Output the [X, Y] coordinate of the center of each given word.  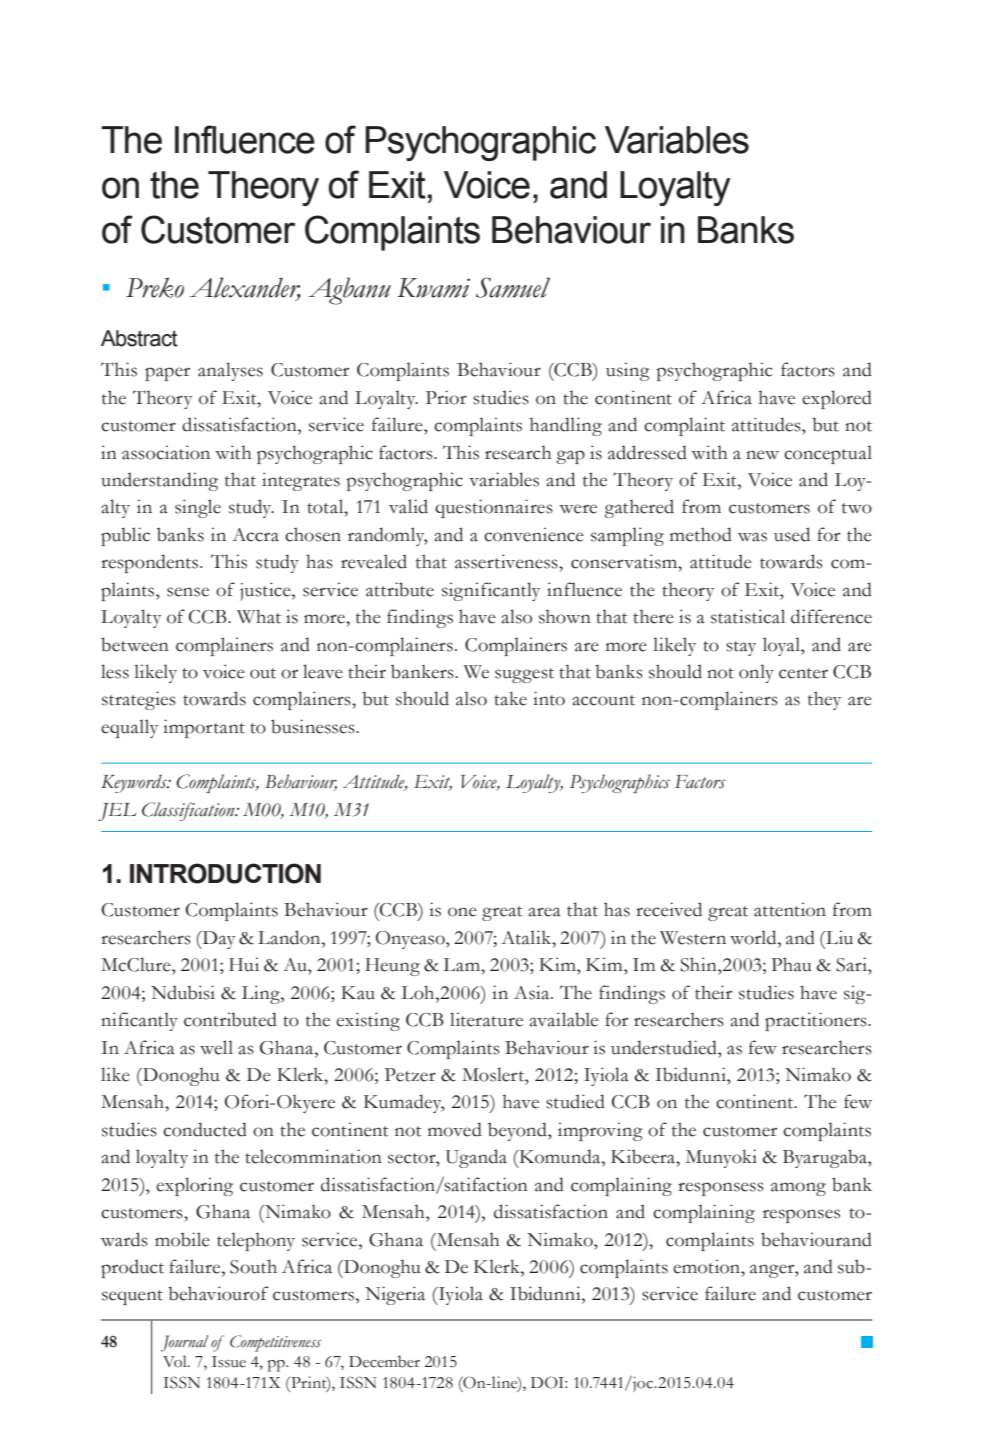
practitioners [817, 1021]
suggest [524, 675]
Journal [184, 1343]
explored [837, 399]
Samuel [513, 287]
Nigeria [395, 1295]
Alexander [245, 288]
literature [486, 1019]
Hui [244, 964]
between [135, 644]
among [798, 1189]
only [756, 673]
